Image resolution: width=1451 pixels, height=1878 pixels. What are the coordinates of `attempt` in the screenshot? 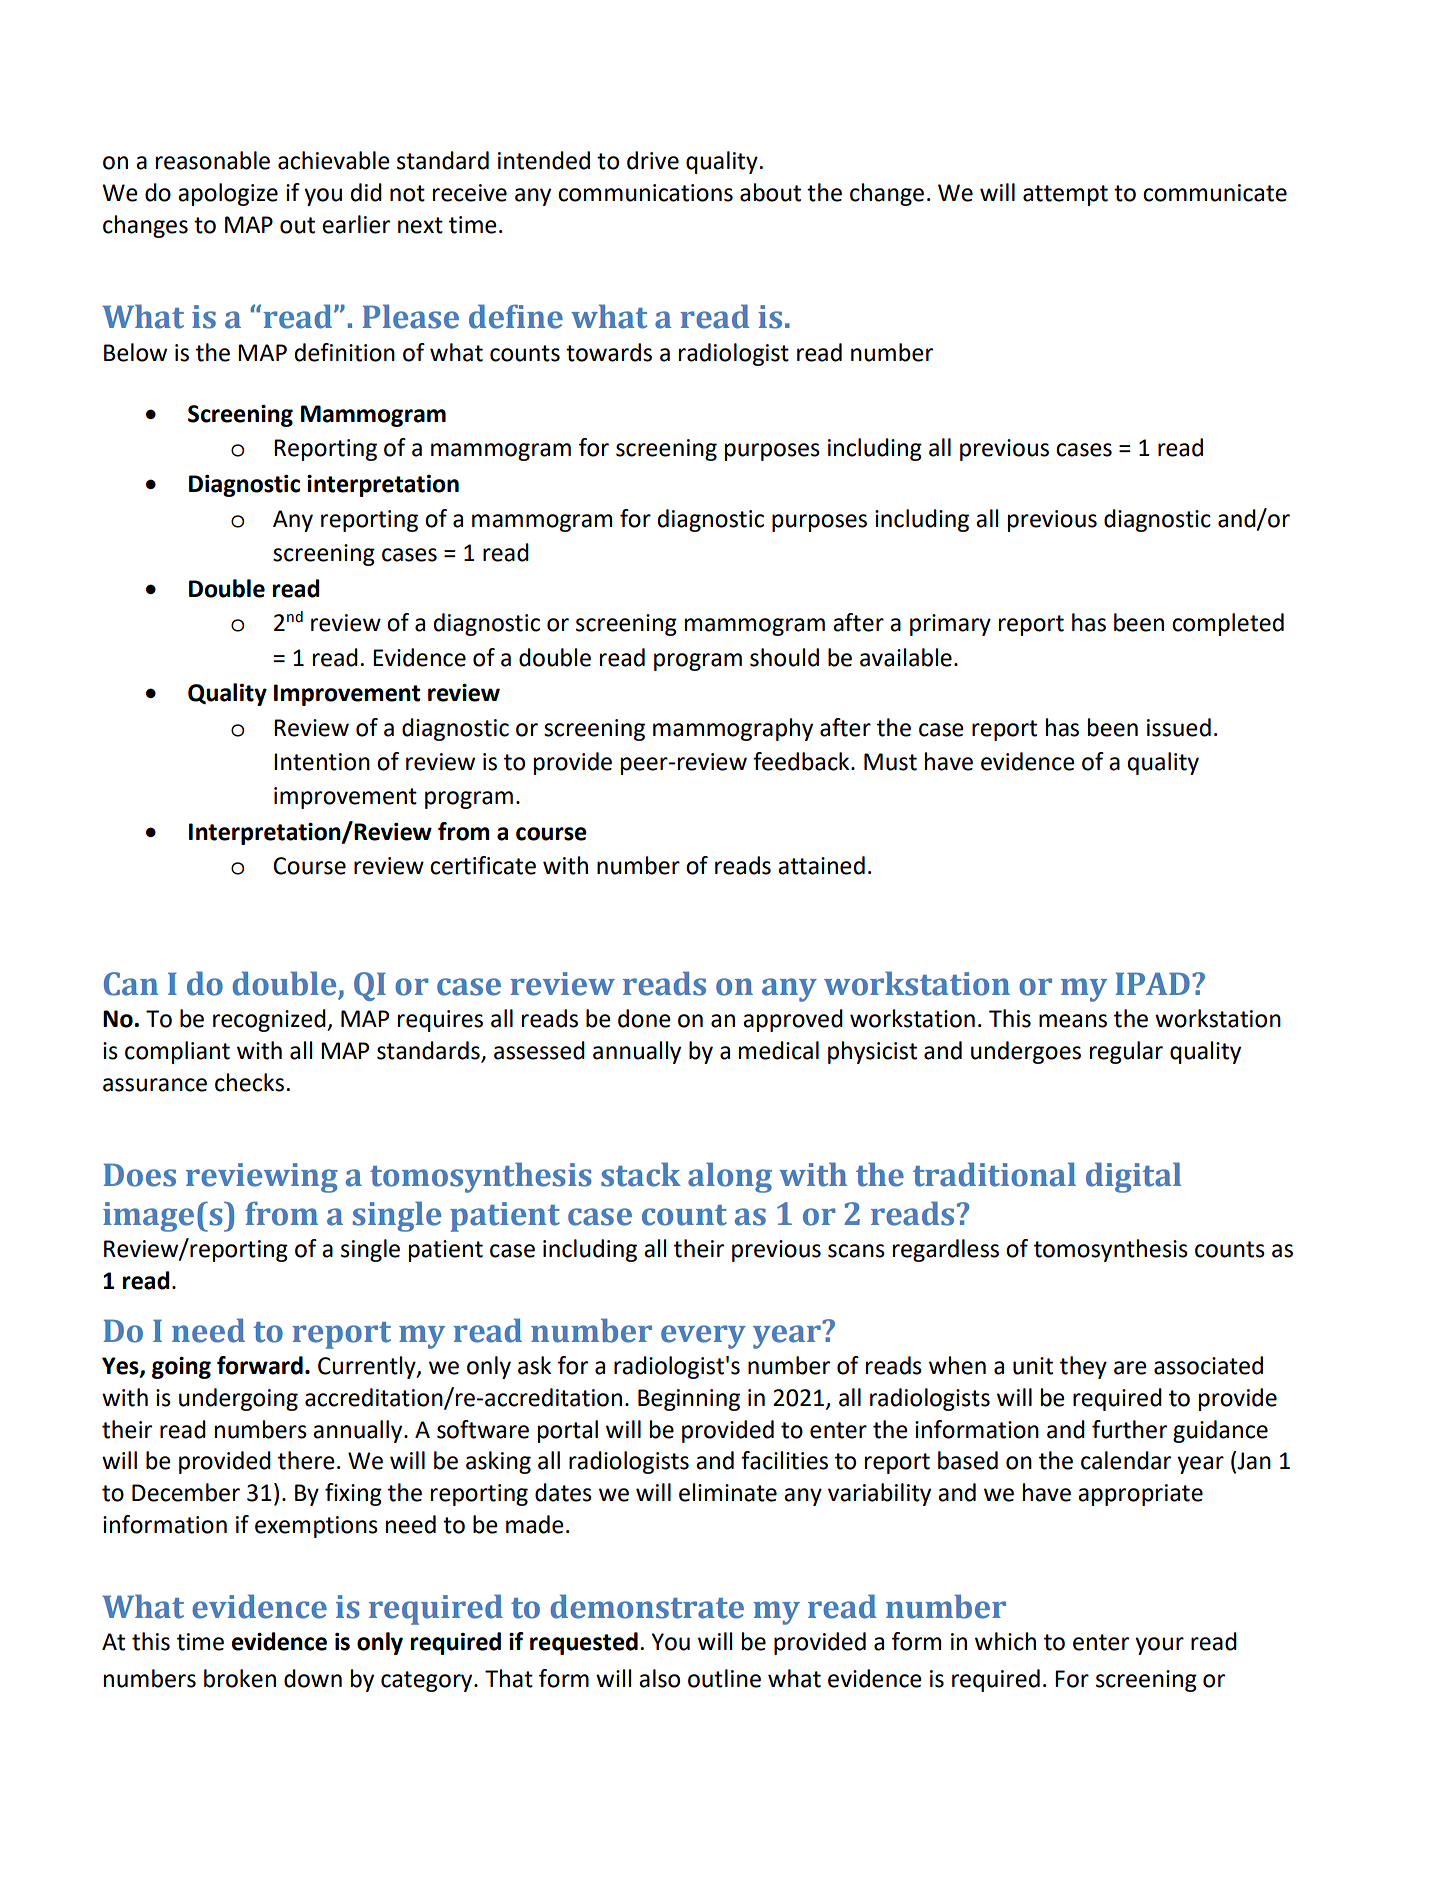 It's located at (1065, 195).
